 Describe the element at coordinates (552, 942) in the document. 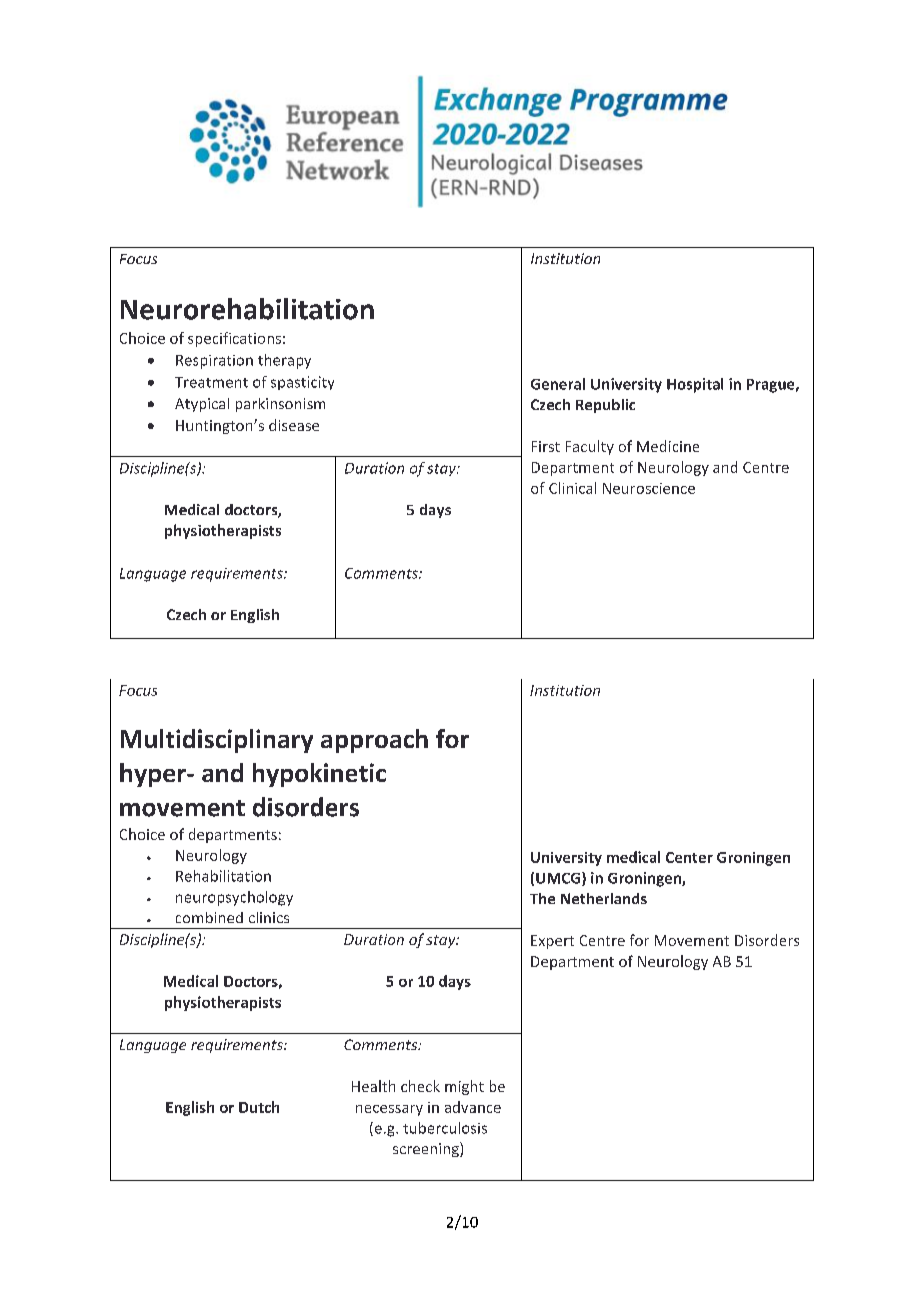

I see `Expert` at that location.
